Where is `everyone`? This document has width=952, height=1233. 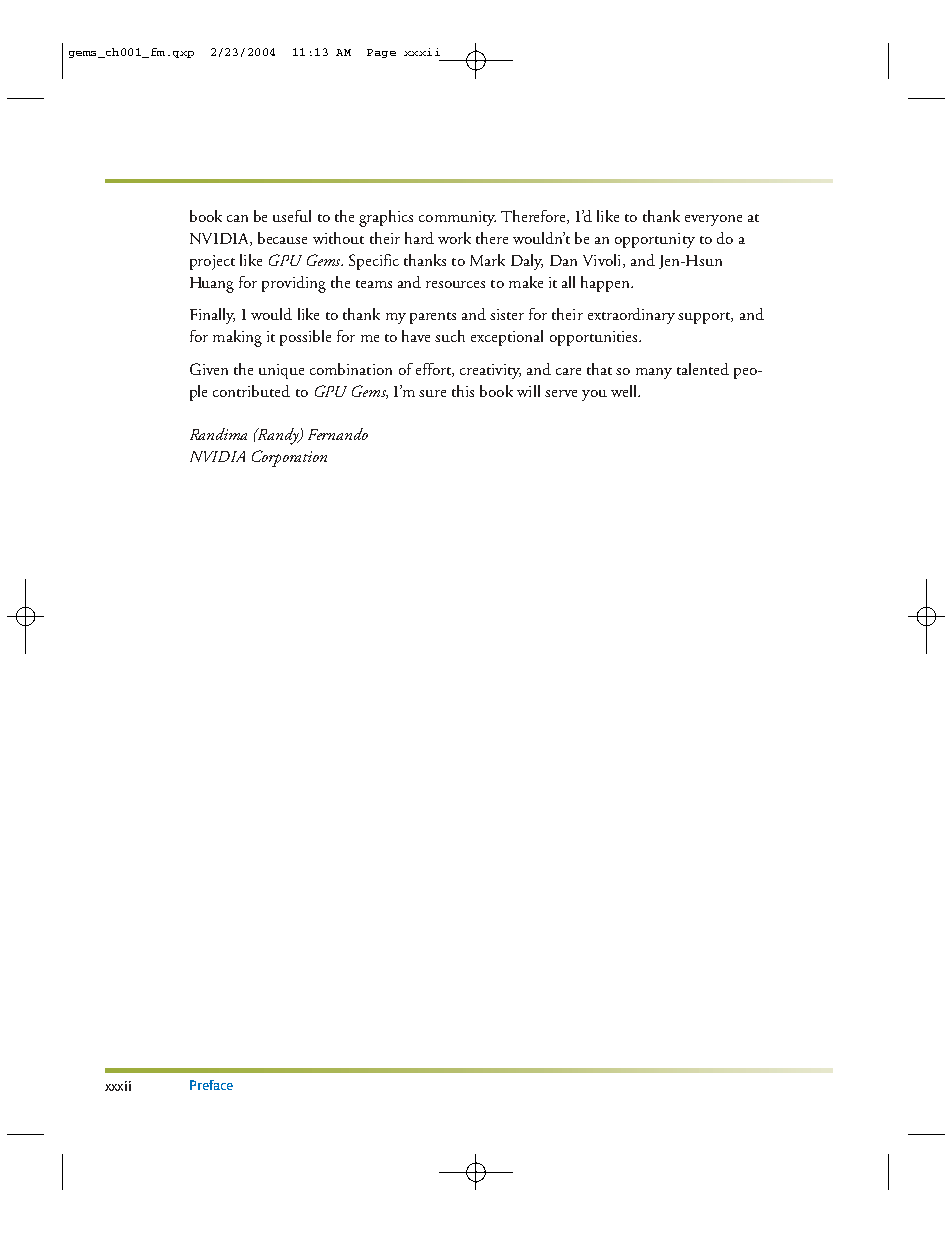
everyone is located at coordinates (713, 220).
